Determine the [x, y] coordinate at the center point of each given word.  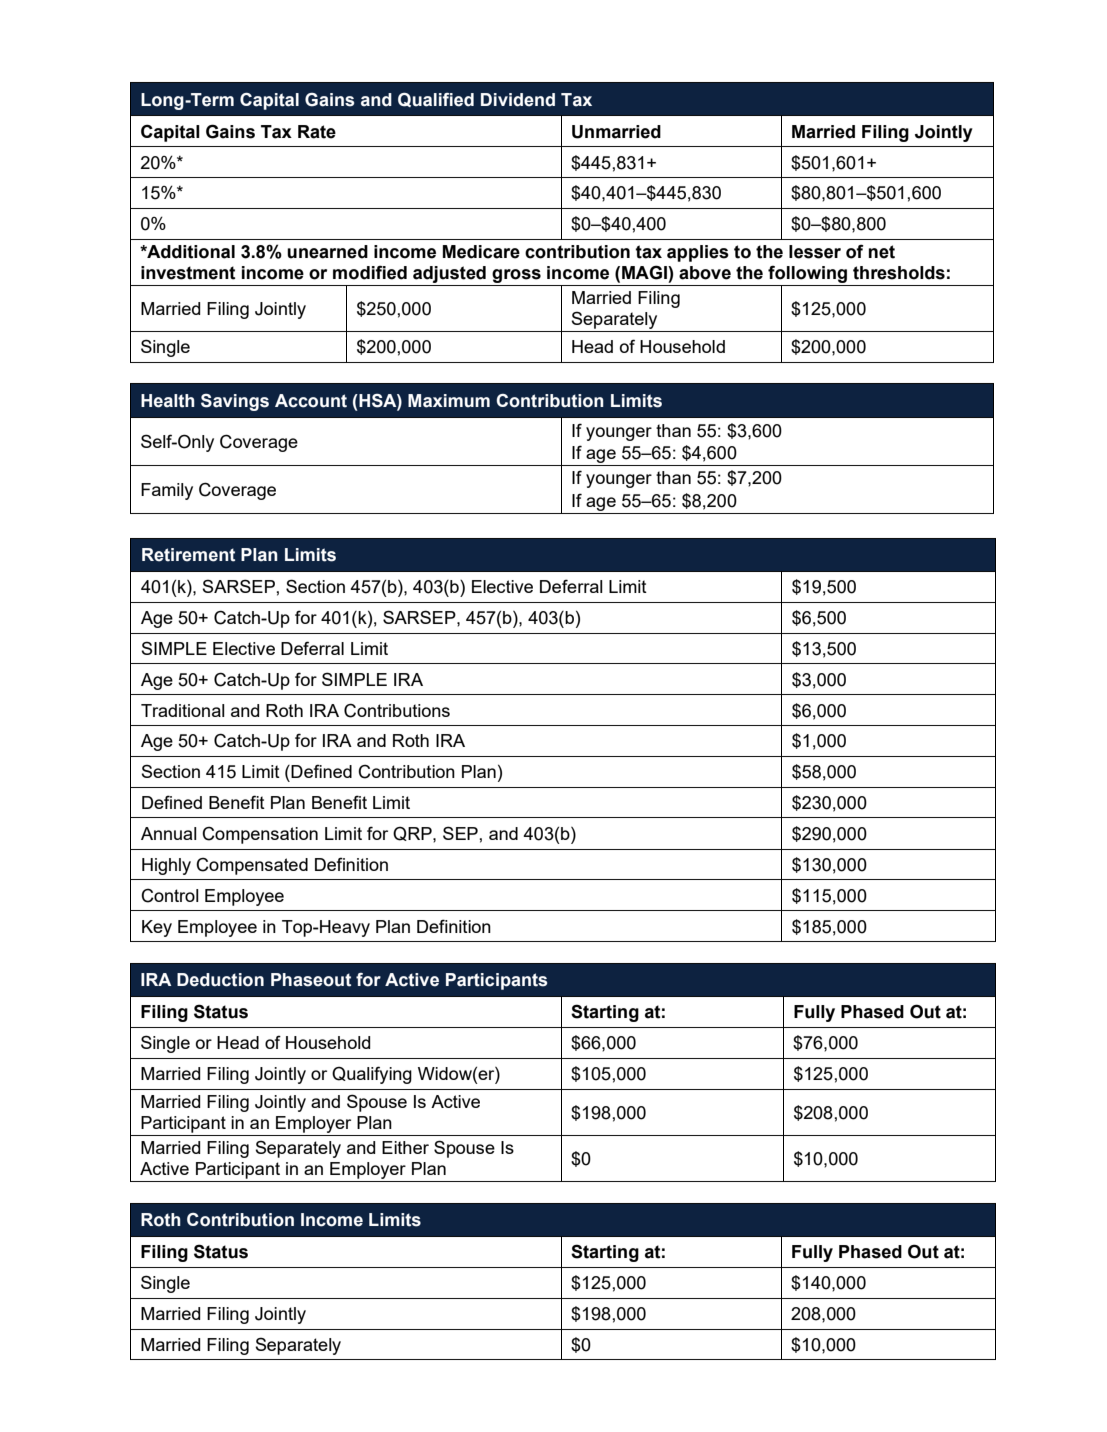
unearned [327, 252]
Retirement [188, 555]
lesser [815, 252]
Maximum [449, 401]
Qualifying [372, 1075]
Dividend [518, 100]
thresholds [899, 273]
